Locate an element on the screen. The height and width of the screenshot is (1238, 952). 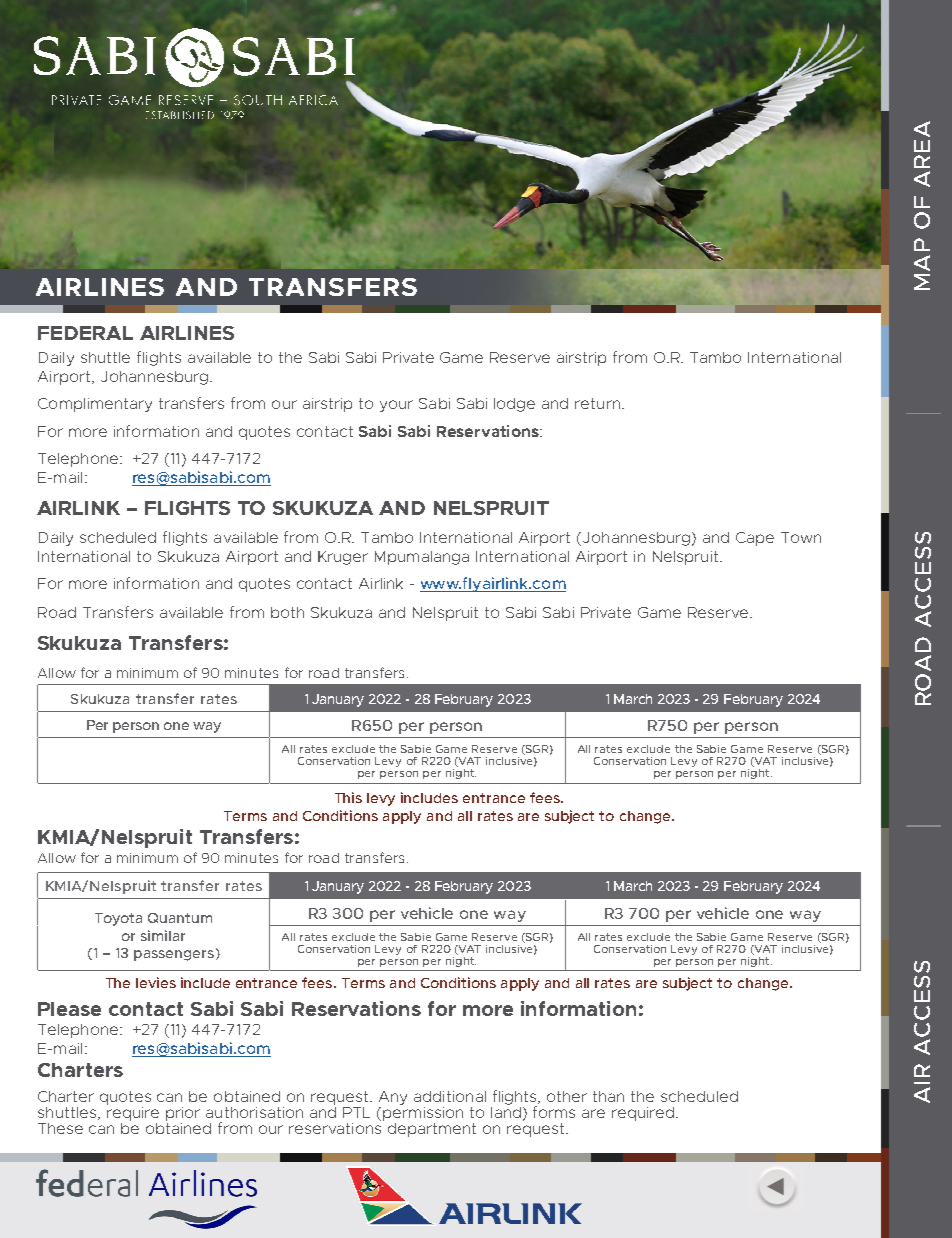
This is located at coordinates (348, 797).
